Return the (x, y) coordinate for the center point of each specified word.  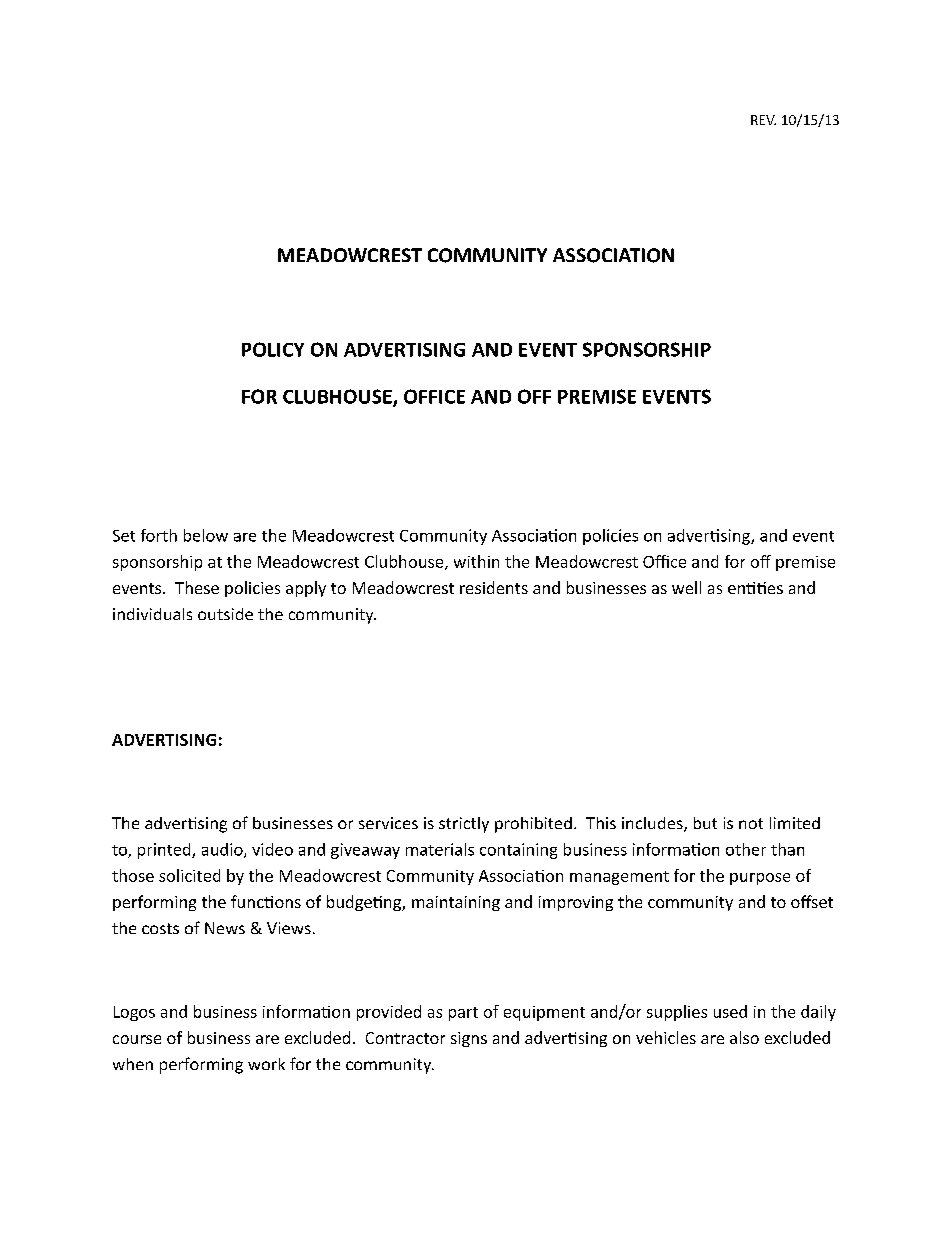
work (266, 1064)
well (686, 587)
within (476, 561)
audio (223, 850)
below (206, 535)
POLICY (273, 349)
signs (469, 1039)
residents (494, 587)
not (751, 823)
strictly (464, 825)
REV (763, 120)
